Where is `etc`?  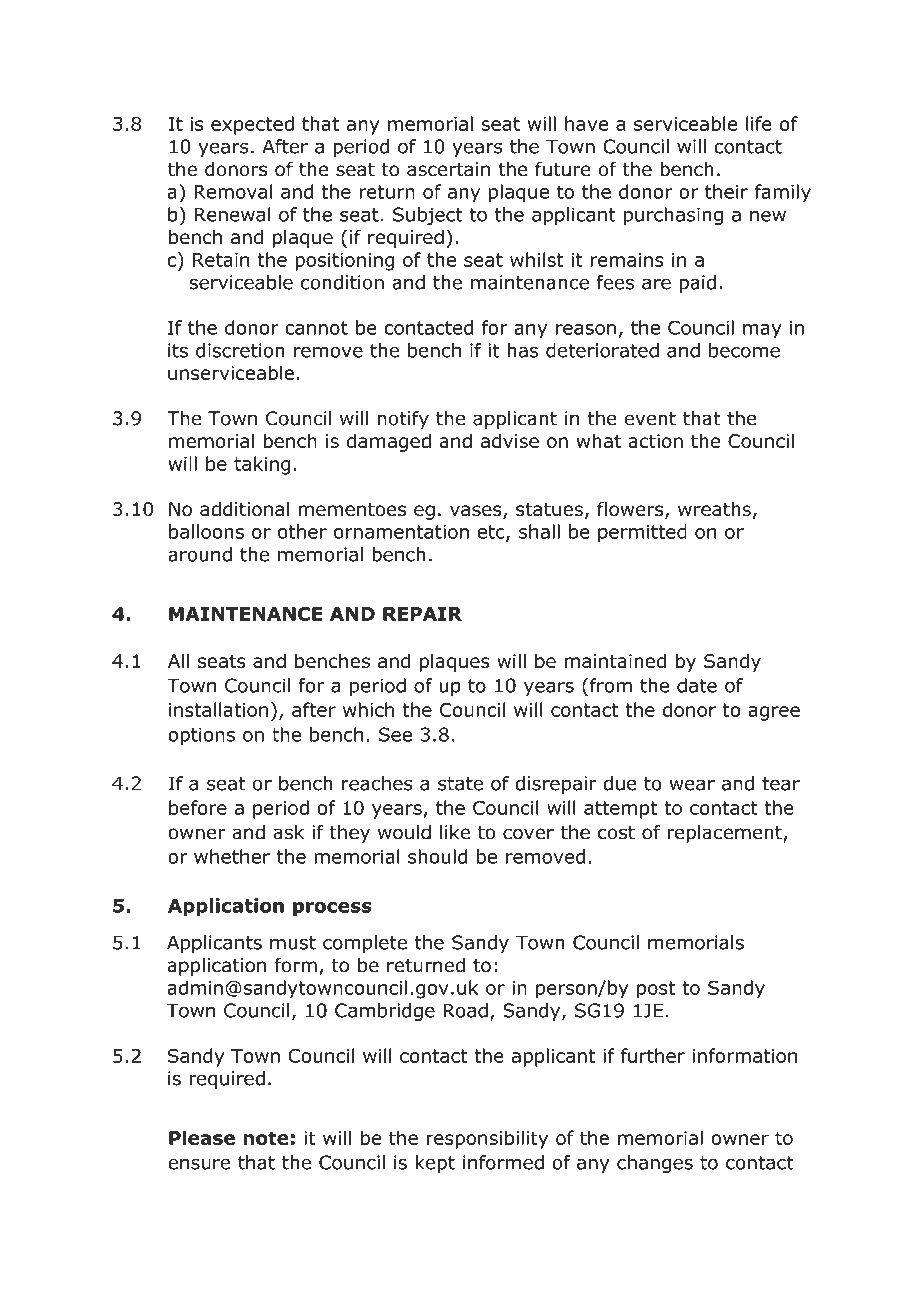 etc is located at coordinates (492, 533).
